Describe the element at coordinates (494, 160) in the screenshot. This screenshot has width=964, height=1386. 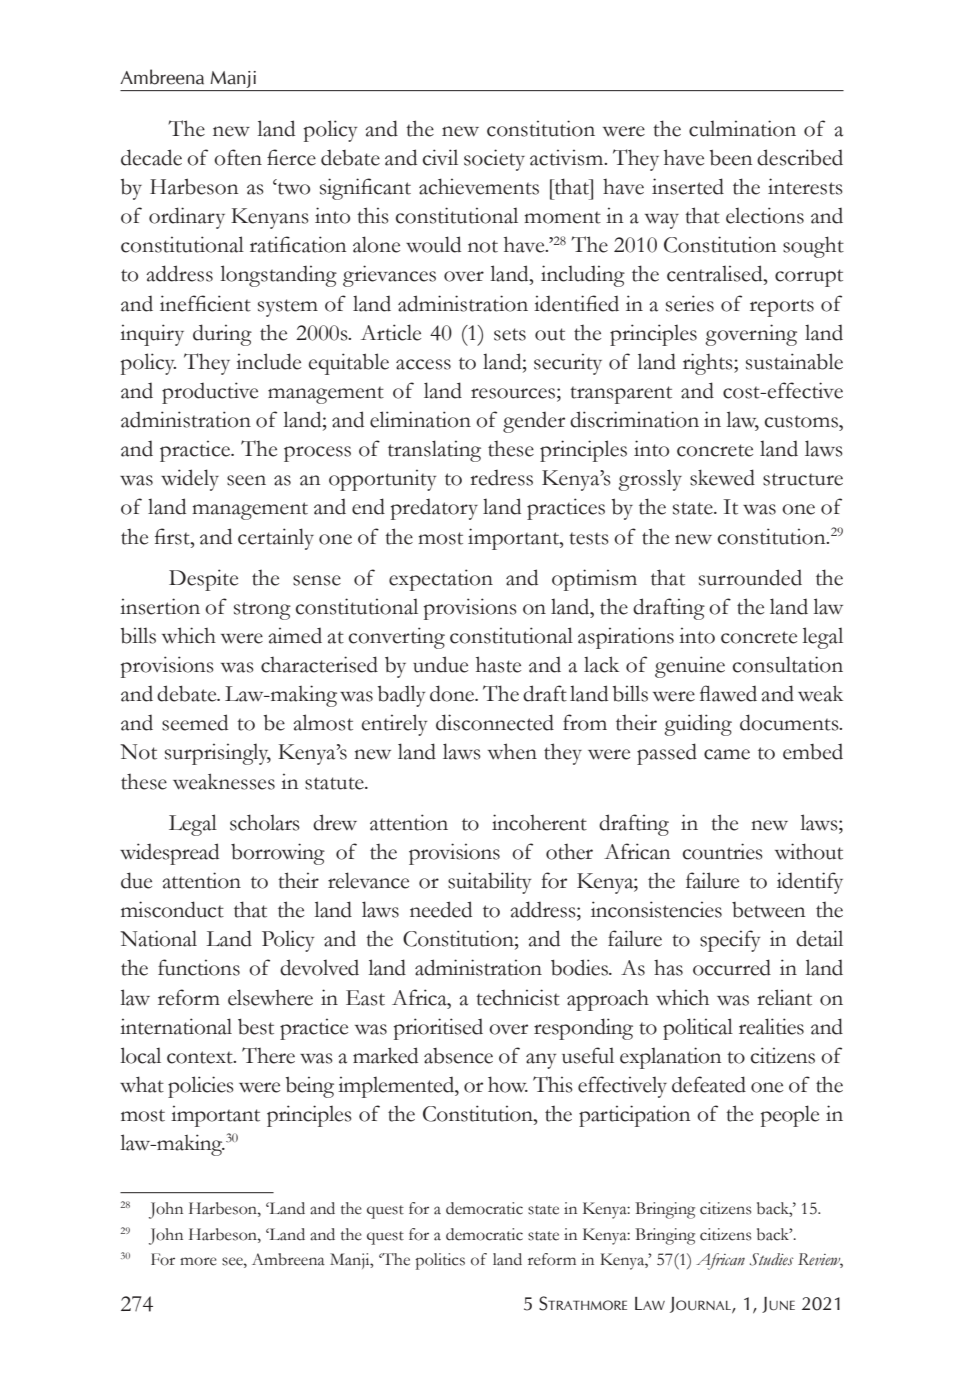
I see `society` at that location.
